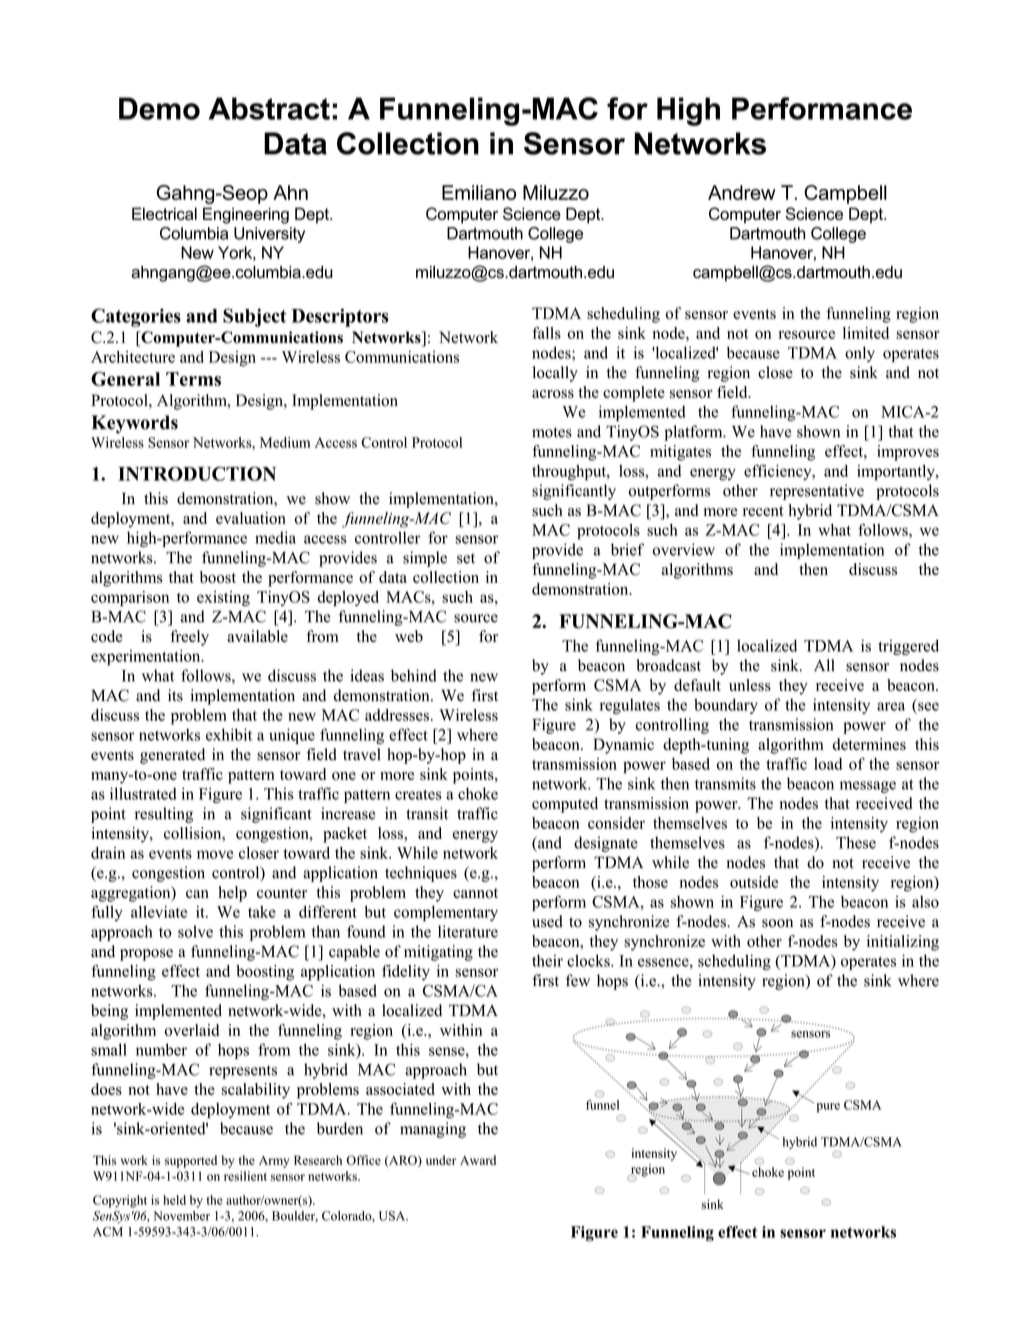  What do you see at coordinates (903, 943) in the screenshot?
I see `initializing` at bounding box center [903, 943].
